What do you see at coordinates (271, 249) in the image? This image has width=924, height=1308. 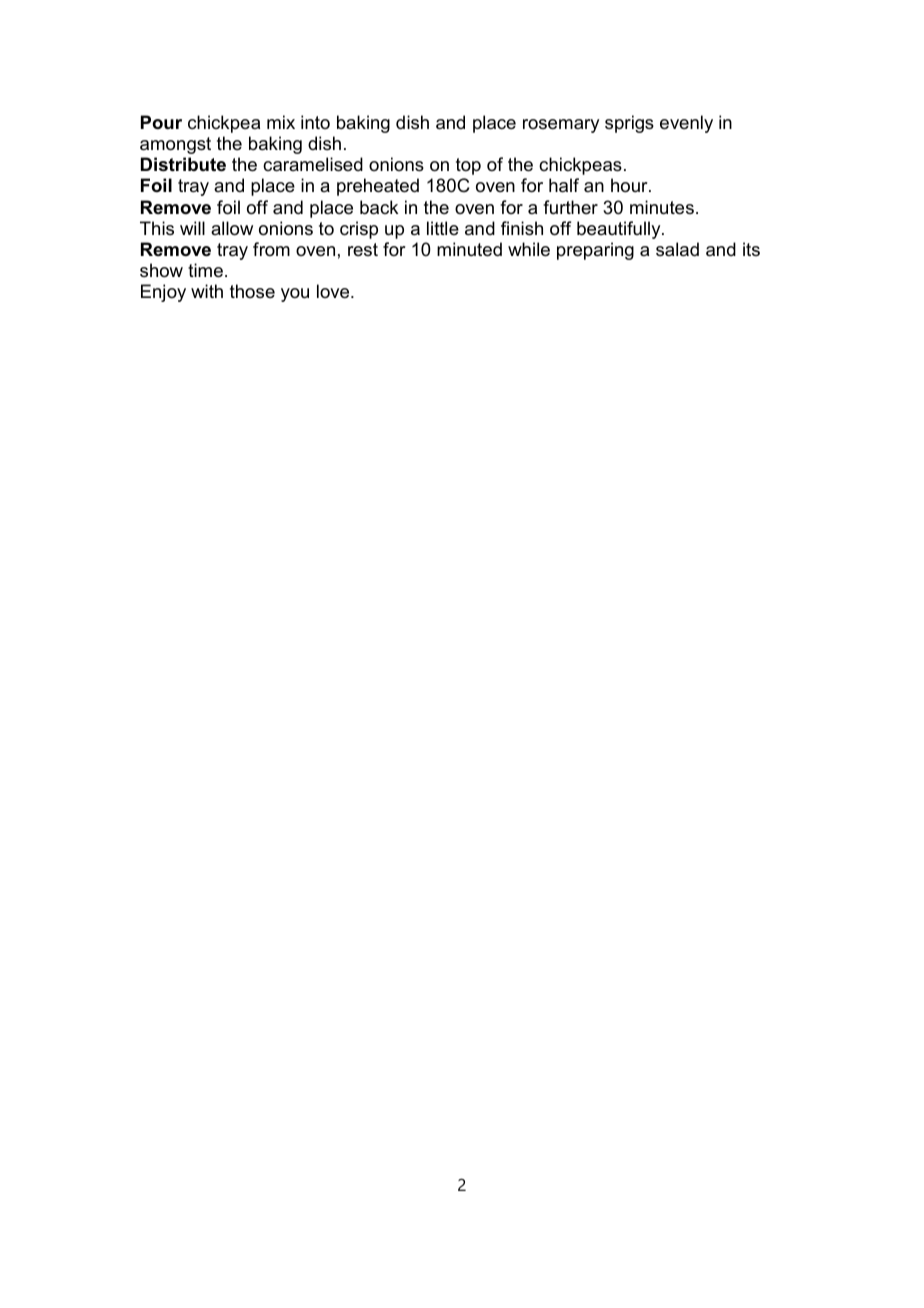 I see `from` at bounding box center [271, 249].
